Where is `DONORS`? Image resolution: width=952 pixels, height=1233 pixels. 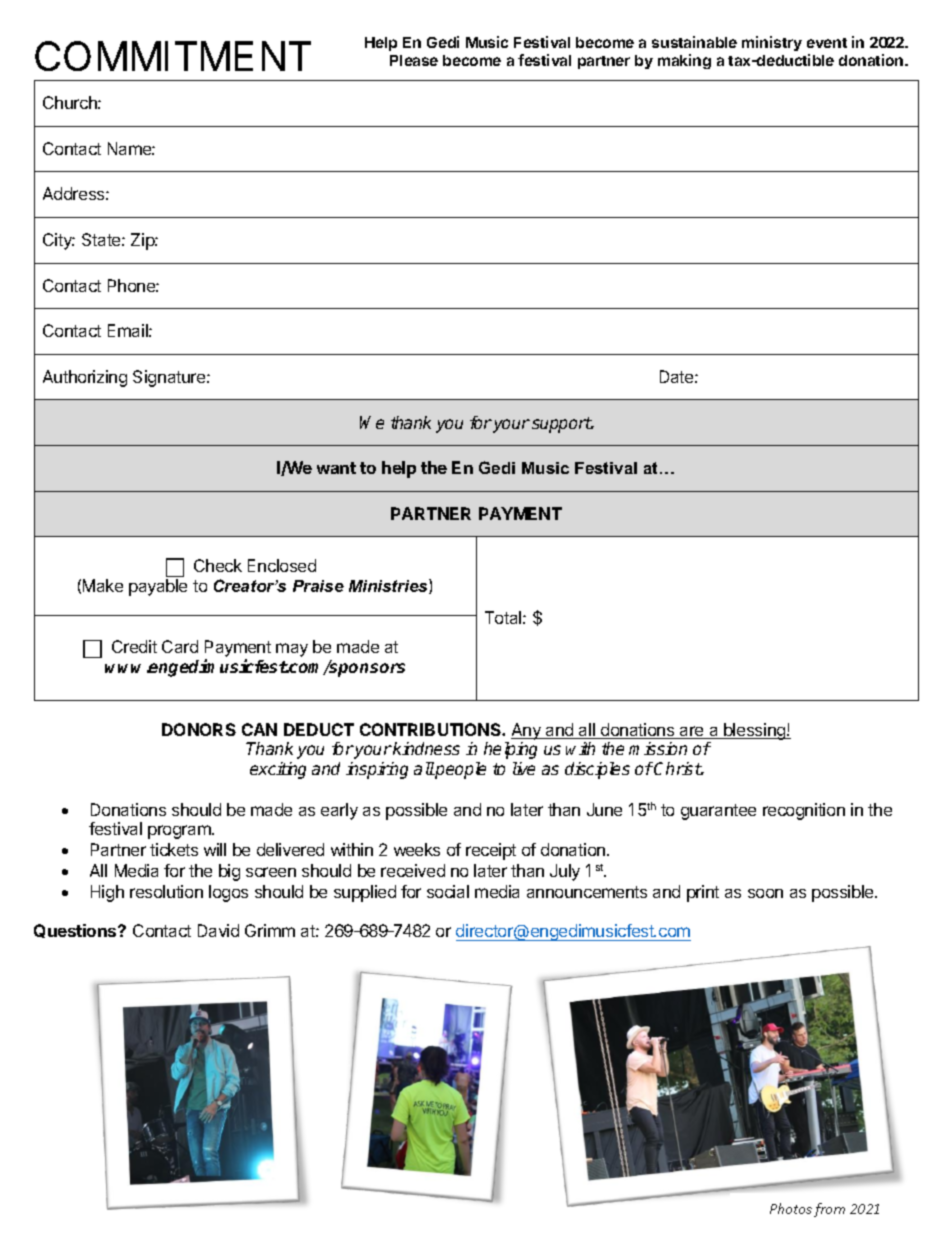 DONORS is located at coordinates (199, 729).
